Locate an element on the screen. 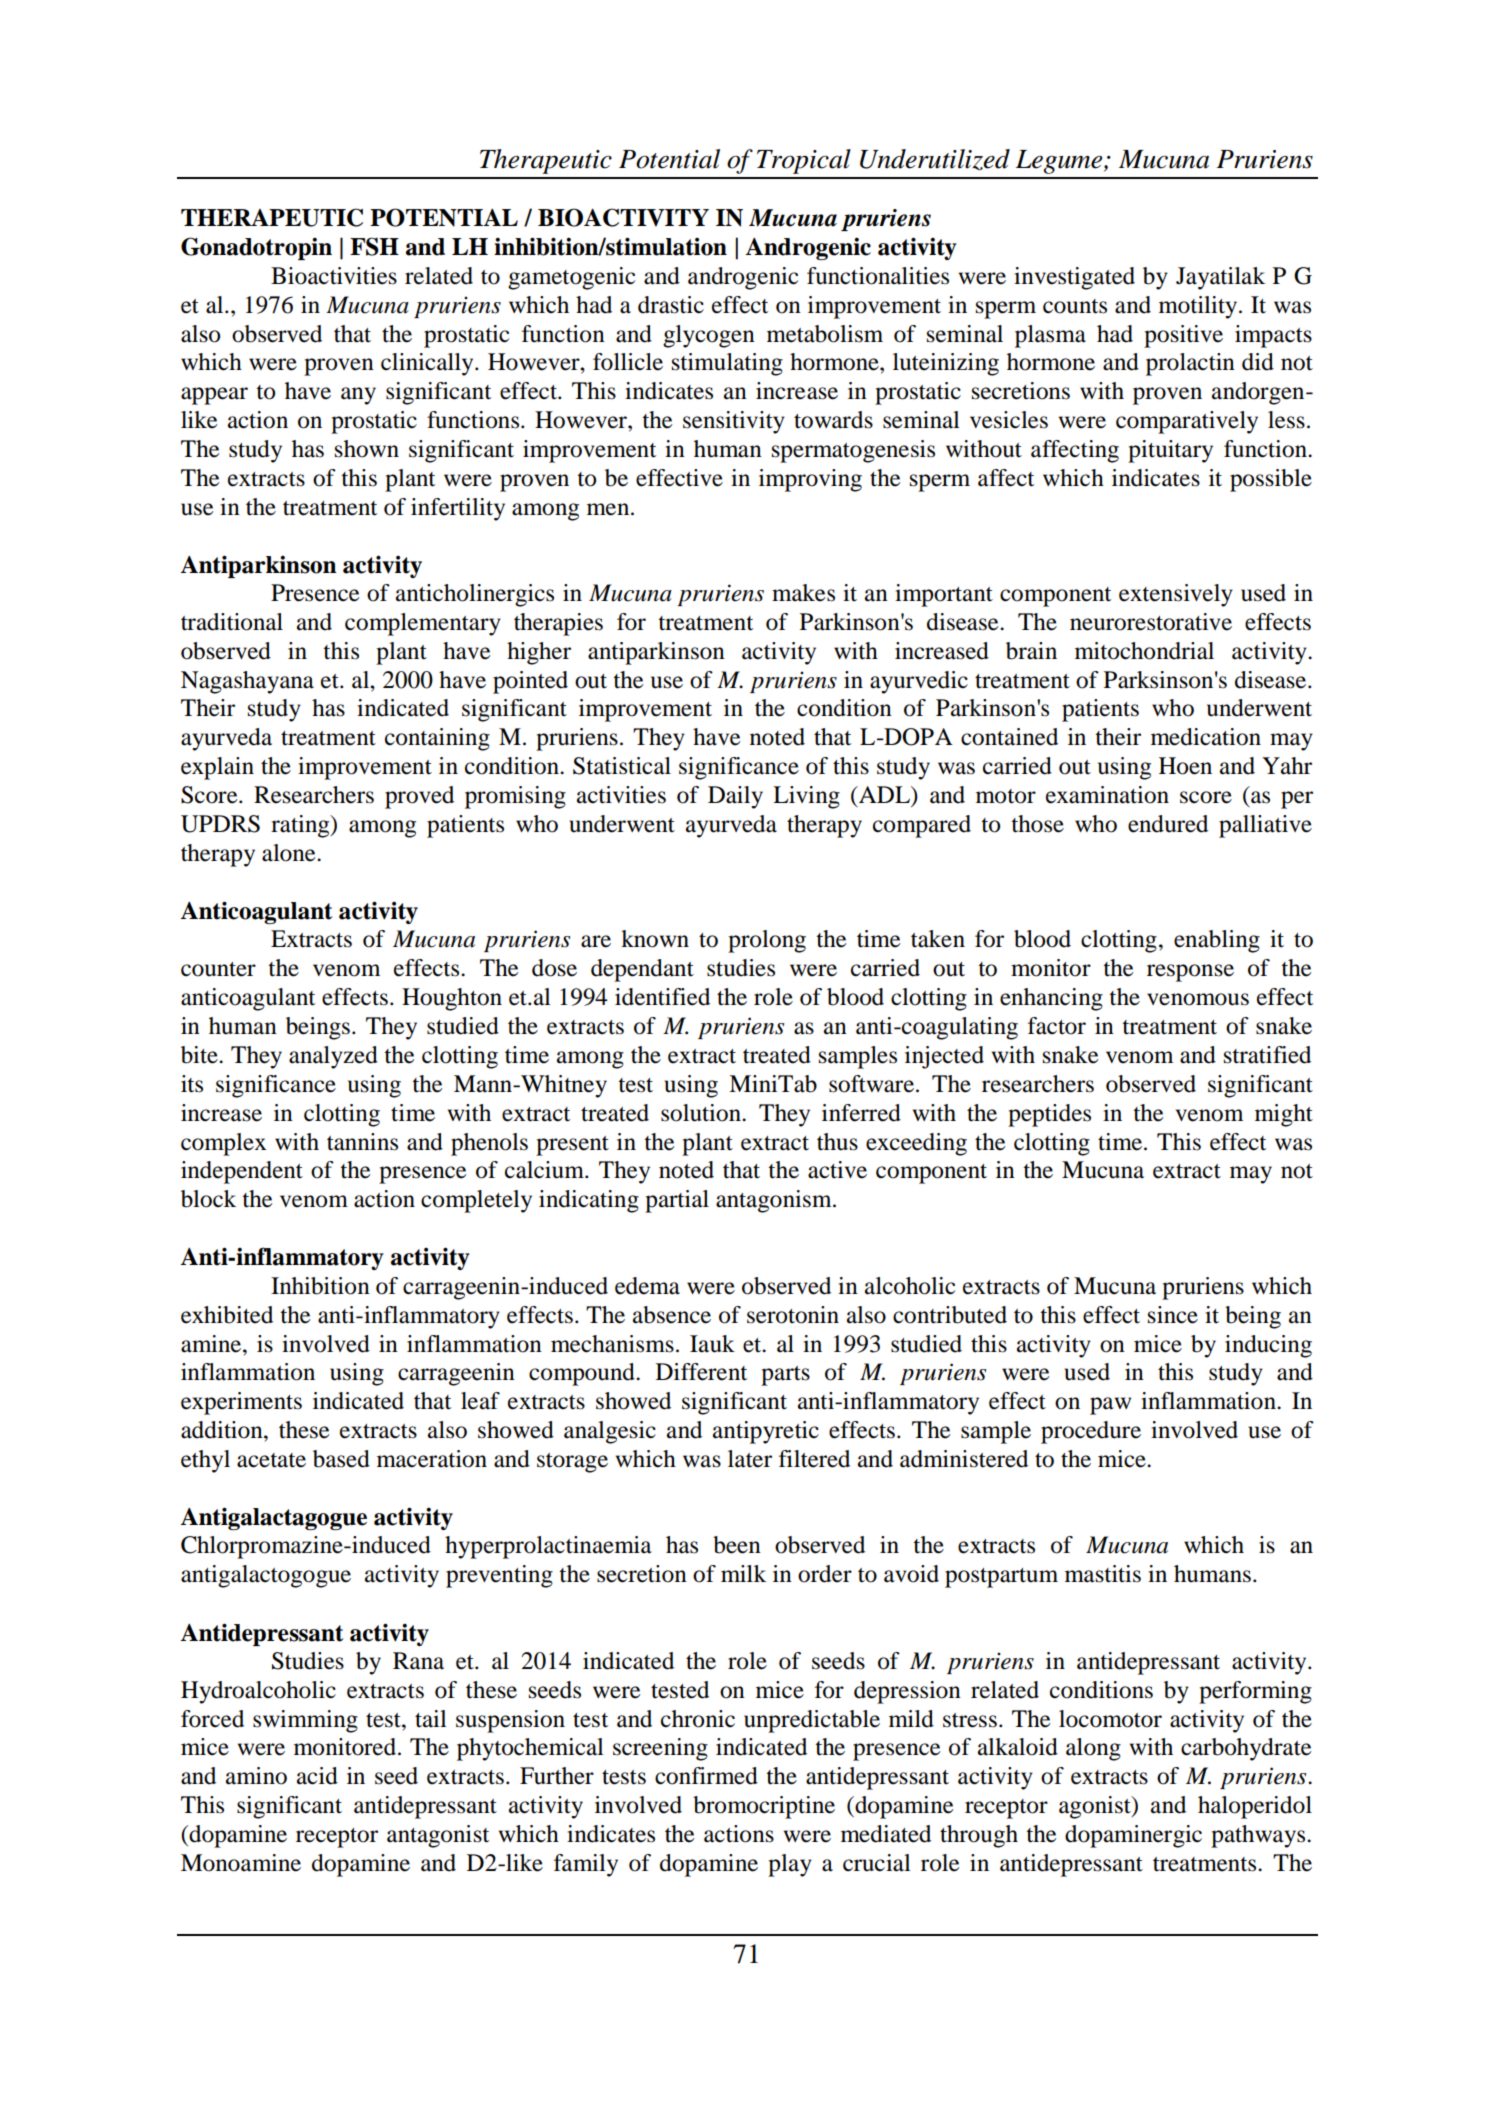 The width and height of the screenshot is (1494, 2112). acid is located at coordinates (317, 1776).
